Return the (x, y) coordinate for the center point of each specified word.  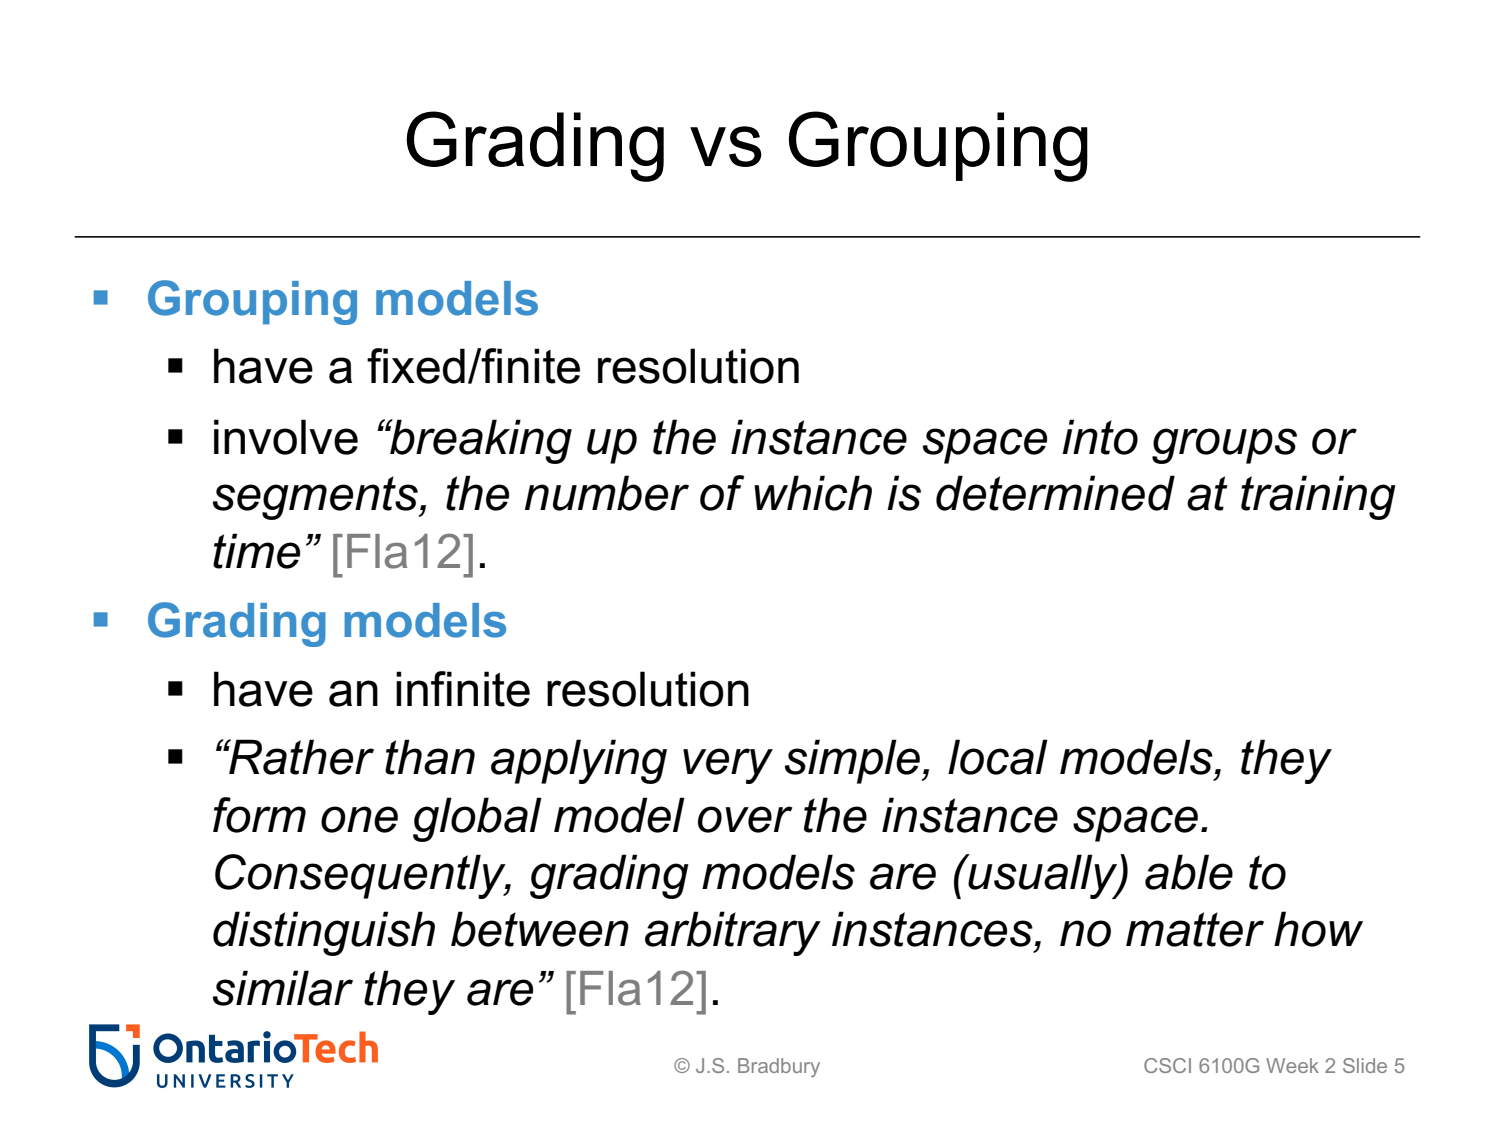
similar (283, 988)
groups (1224, 446)
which (813, 493)
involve (286, 437)
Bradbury (779, 1067)
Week (1292, 1065)
